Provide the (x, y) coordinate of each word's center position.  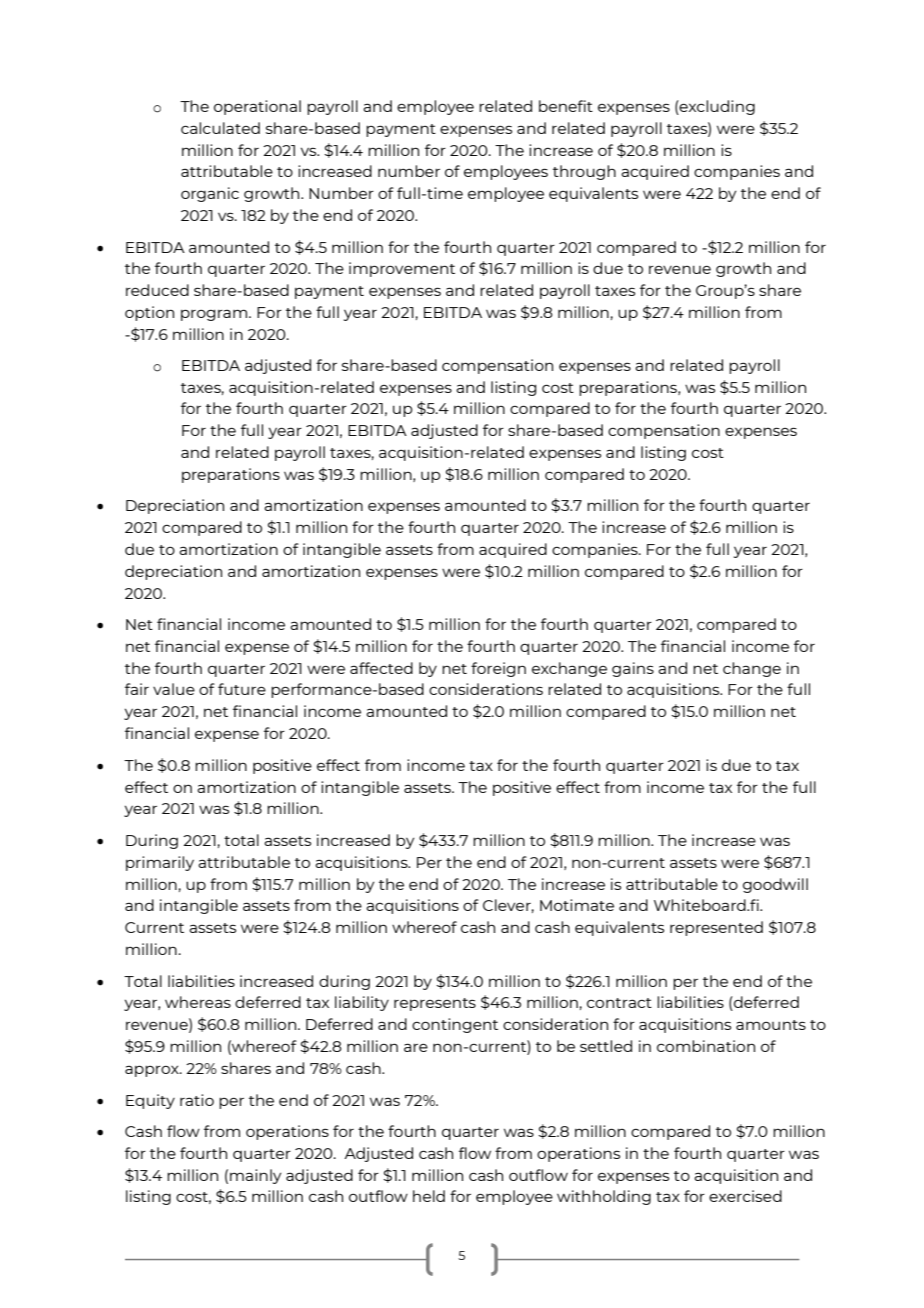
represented (716, 928)
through (584, 172)
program (215, 315)
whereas (198, 1002)
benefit (566, 106)
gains (633, 669)
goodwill (775, 885)
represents (435, 1004)
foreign (498, 669)
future (242, 689)
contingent (455, 1025)
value (174, 689)
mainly (255, 1176)
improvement (402, 269)
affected (381, 668)
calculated (220, 128)
